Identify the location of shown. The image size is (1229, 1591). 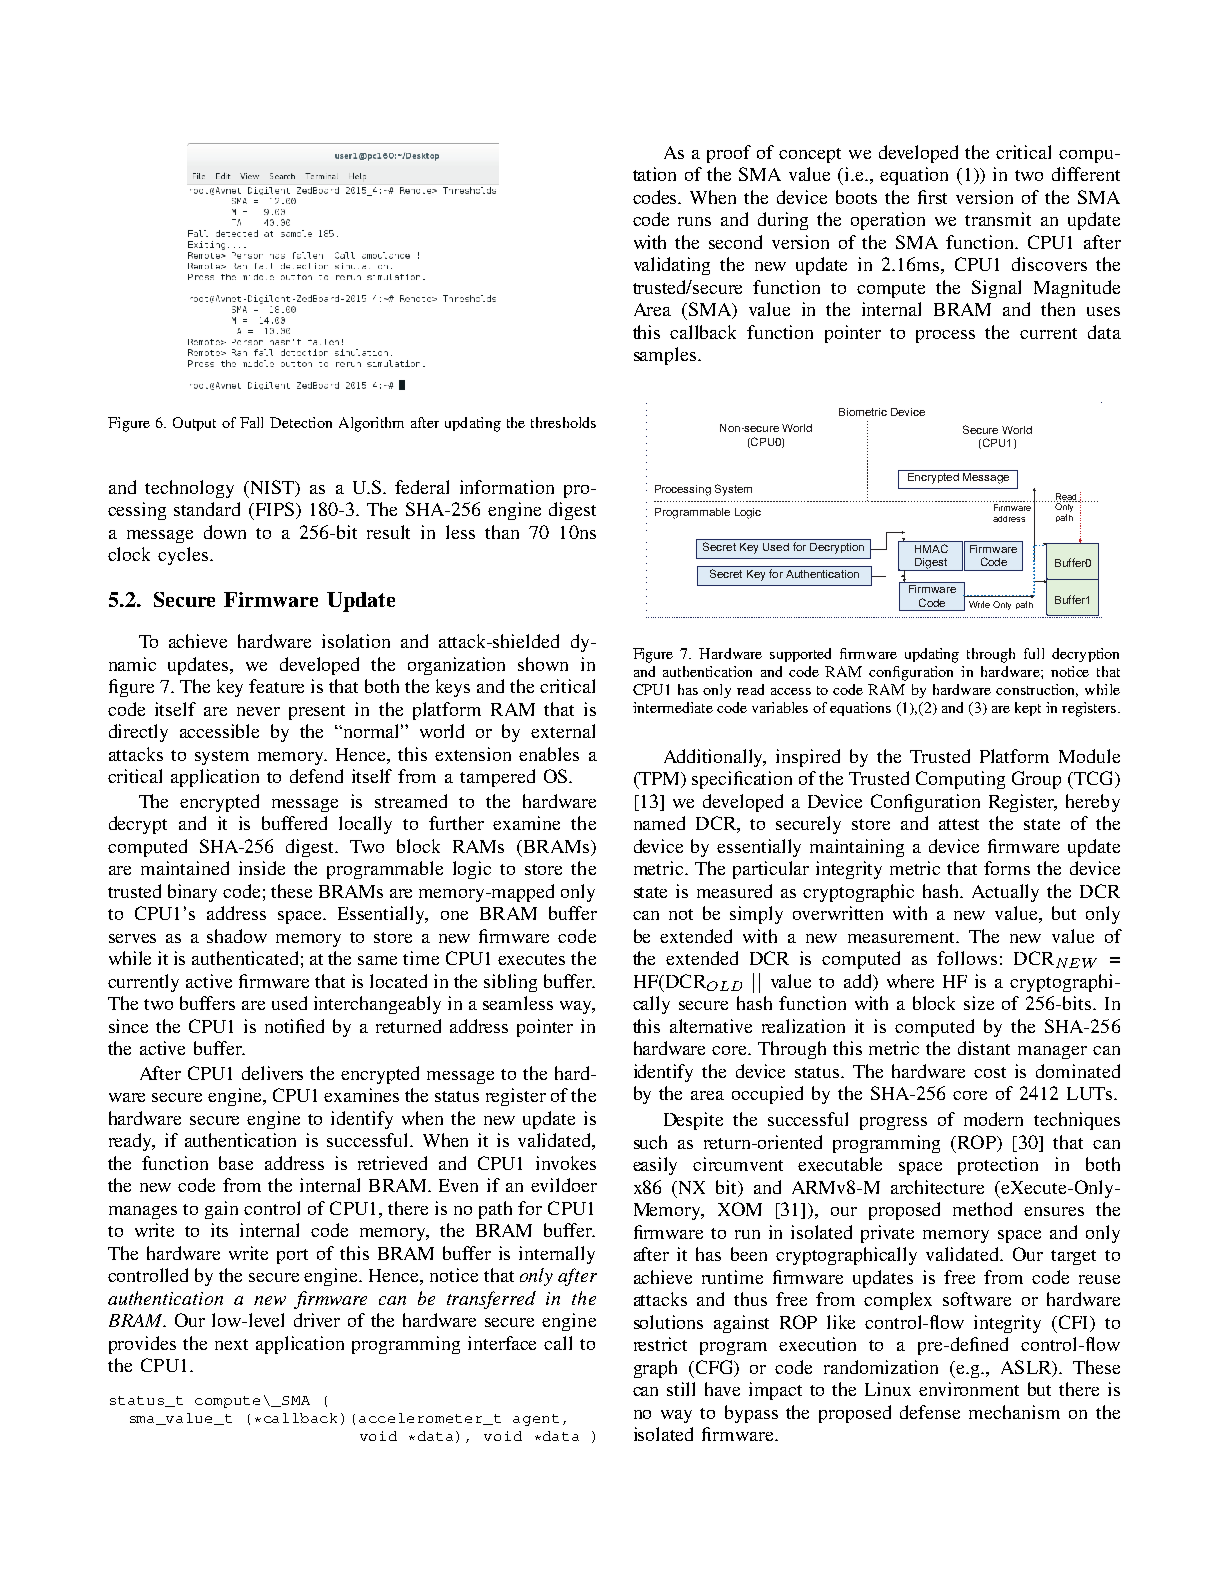
(543, 664).
